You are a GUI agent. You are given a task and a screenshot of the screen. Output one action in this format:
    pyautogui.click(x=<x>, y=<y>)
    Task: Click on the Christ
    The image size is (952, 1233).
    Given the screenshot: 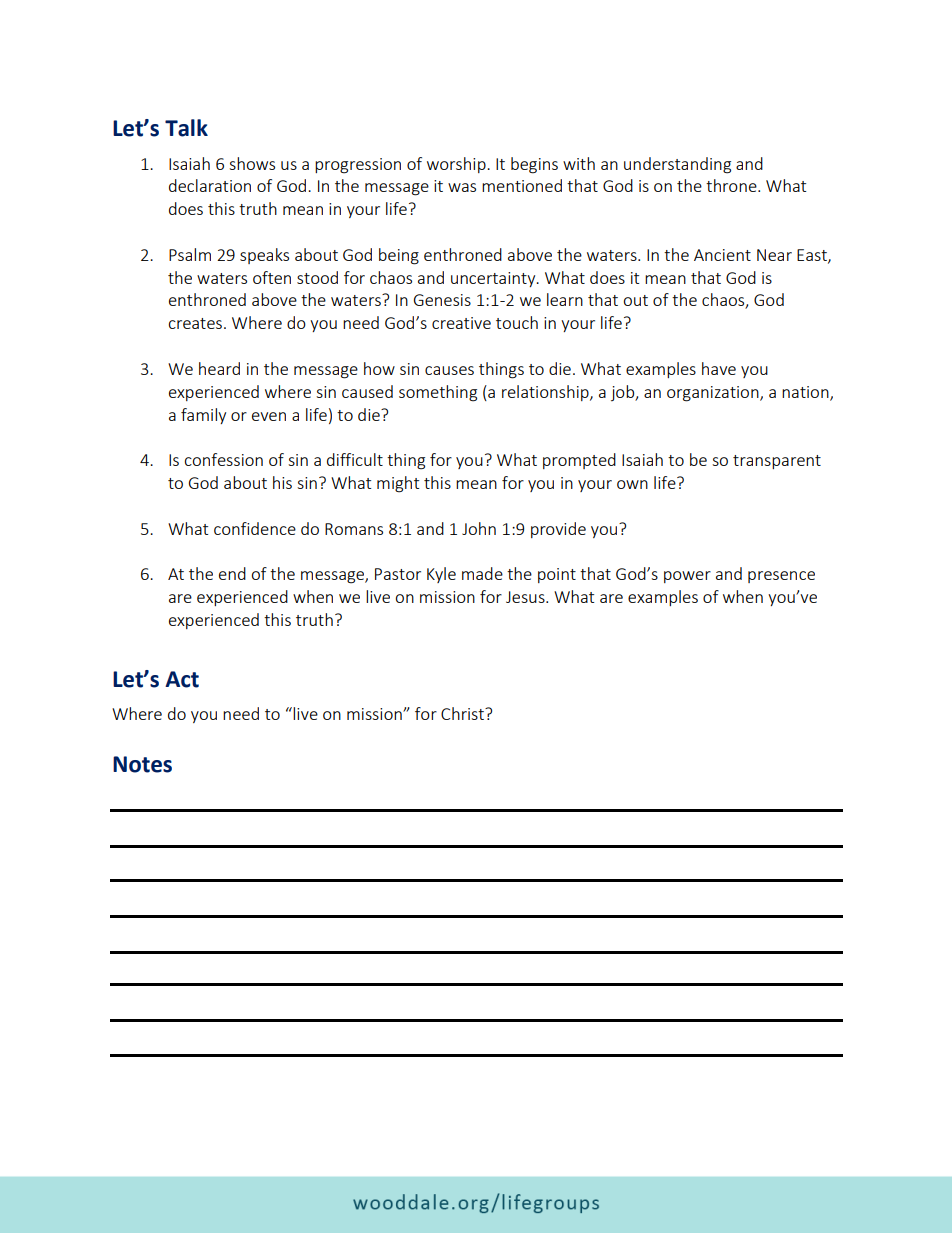 What is the action you would take?
    pyautogui.click(x=463, y=713)
